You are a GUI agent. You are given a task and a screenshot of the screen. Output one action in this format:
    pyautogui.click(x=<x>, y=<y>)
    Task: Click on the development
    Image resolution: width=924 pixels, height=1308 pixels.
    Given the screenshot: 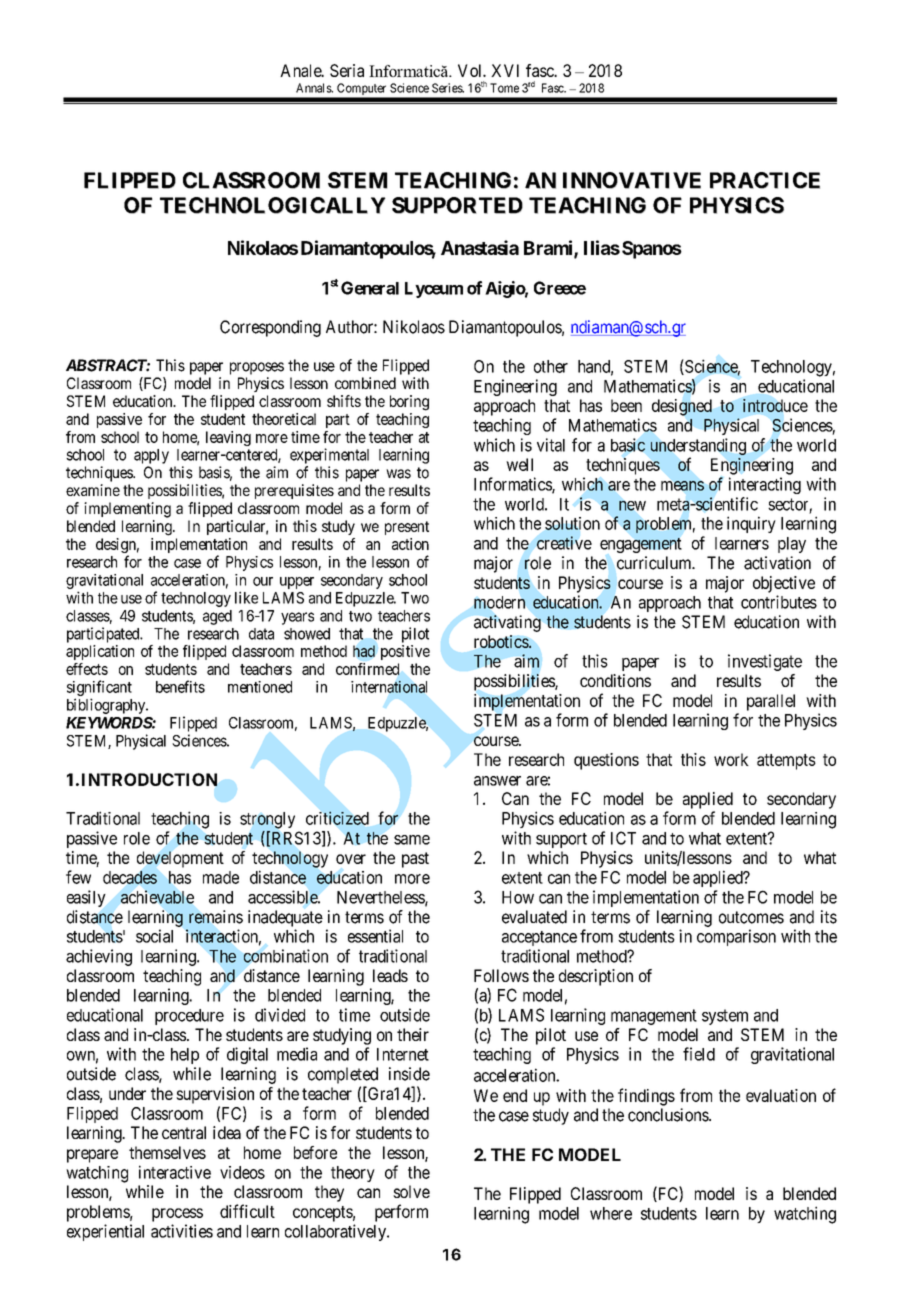 What is the action you would take?
    pyautogui.click(x=180, y=859)
